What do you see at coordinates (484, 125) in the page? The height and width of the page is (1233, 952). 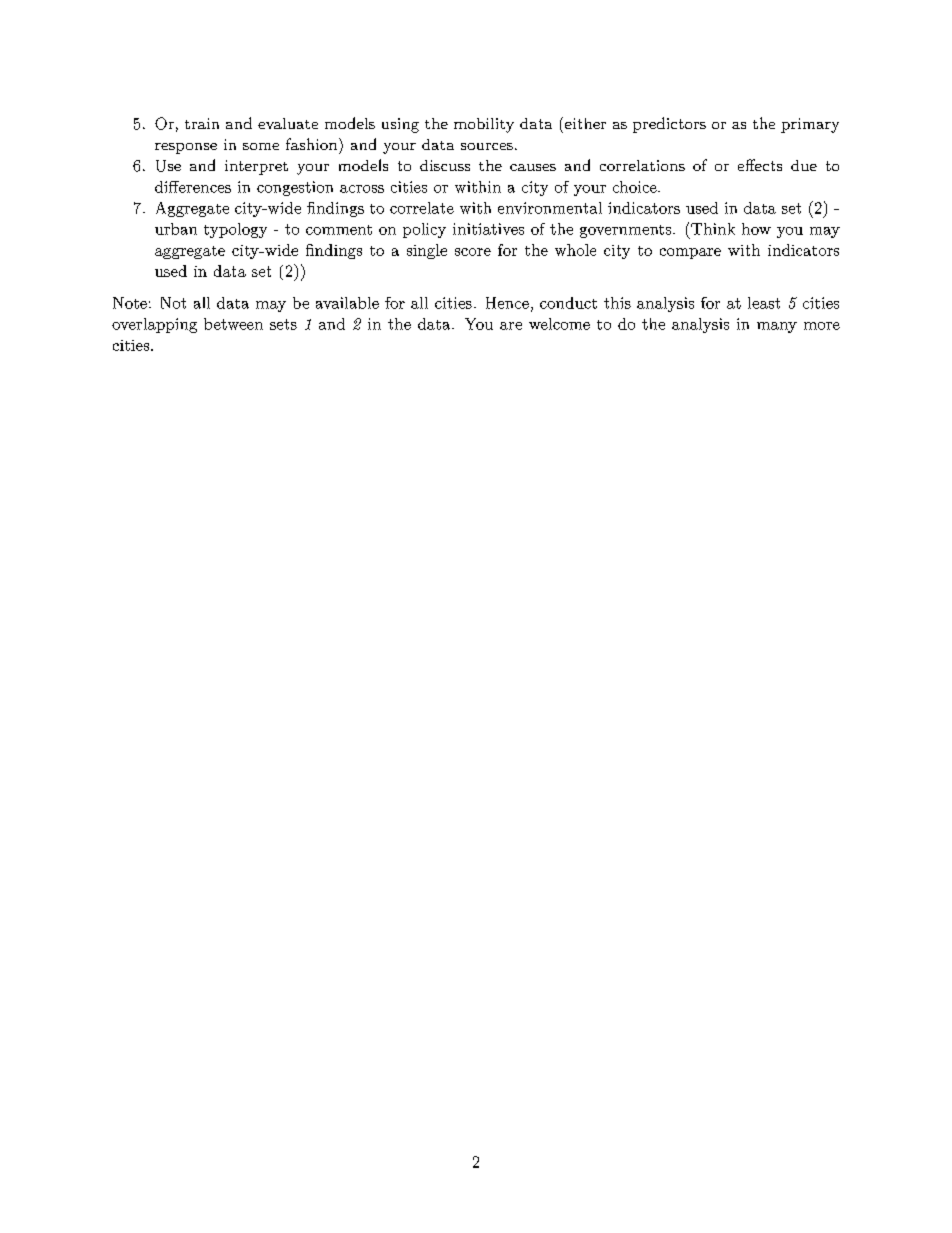 I see `mobility` at bounding box center [484, 125].
